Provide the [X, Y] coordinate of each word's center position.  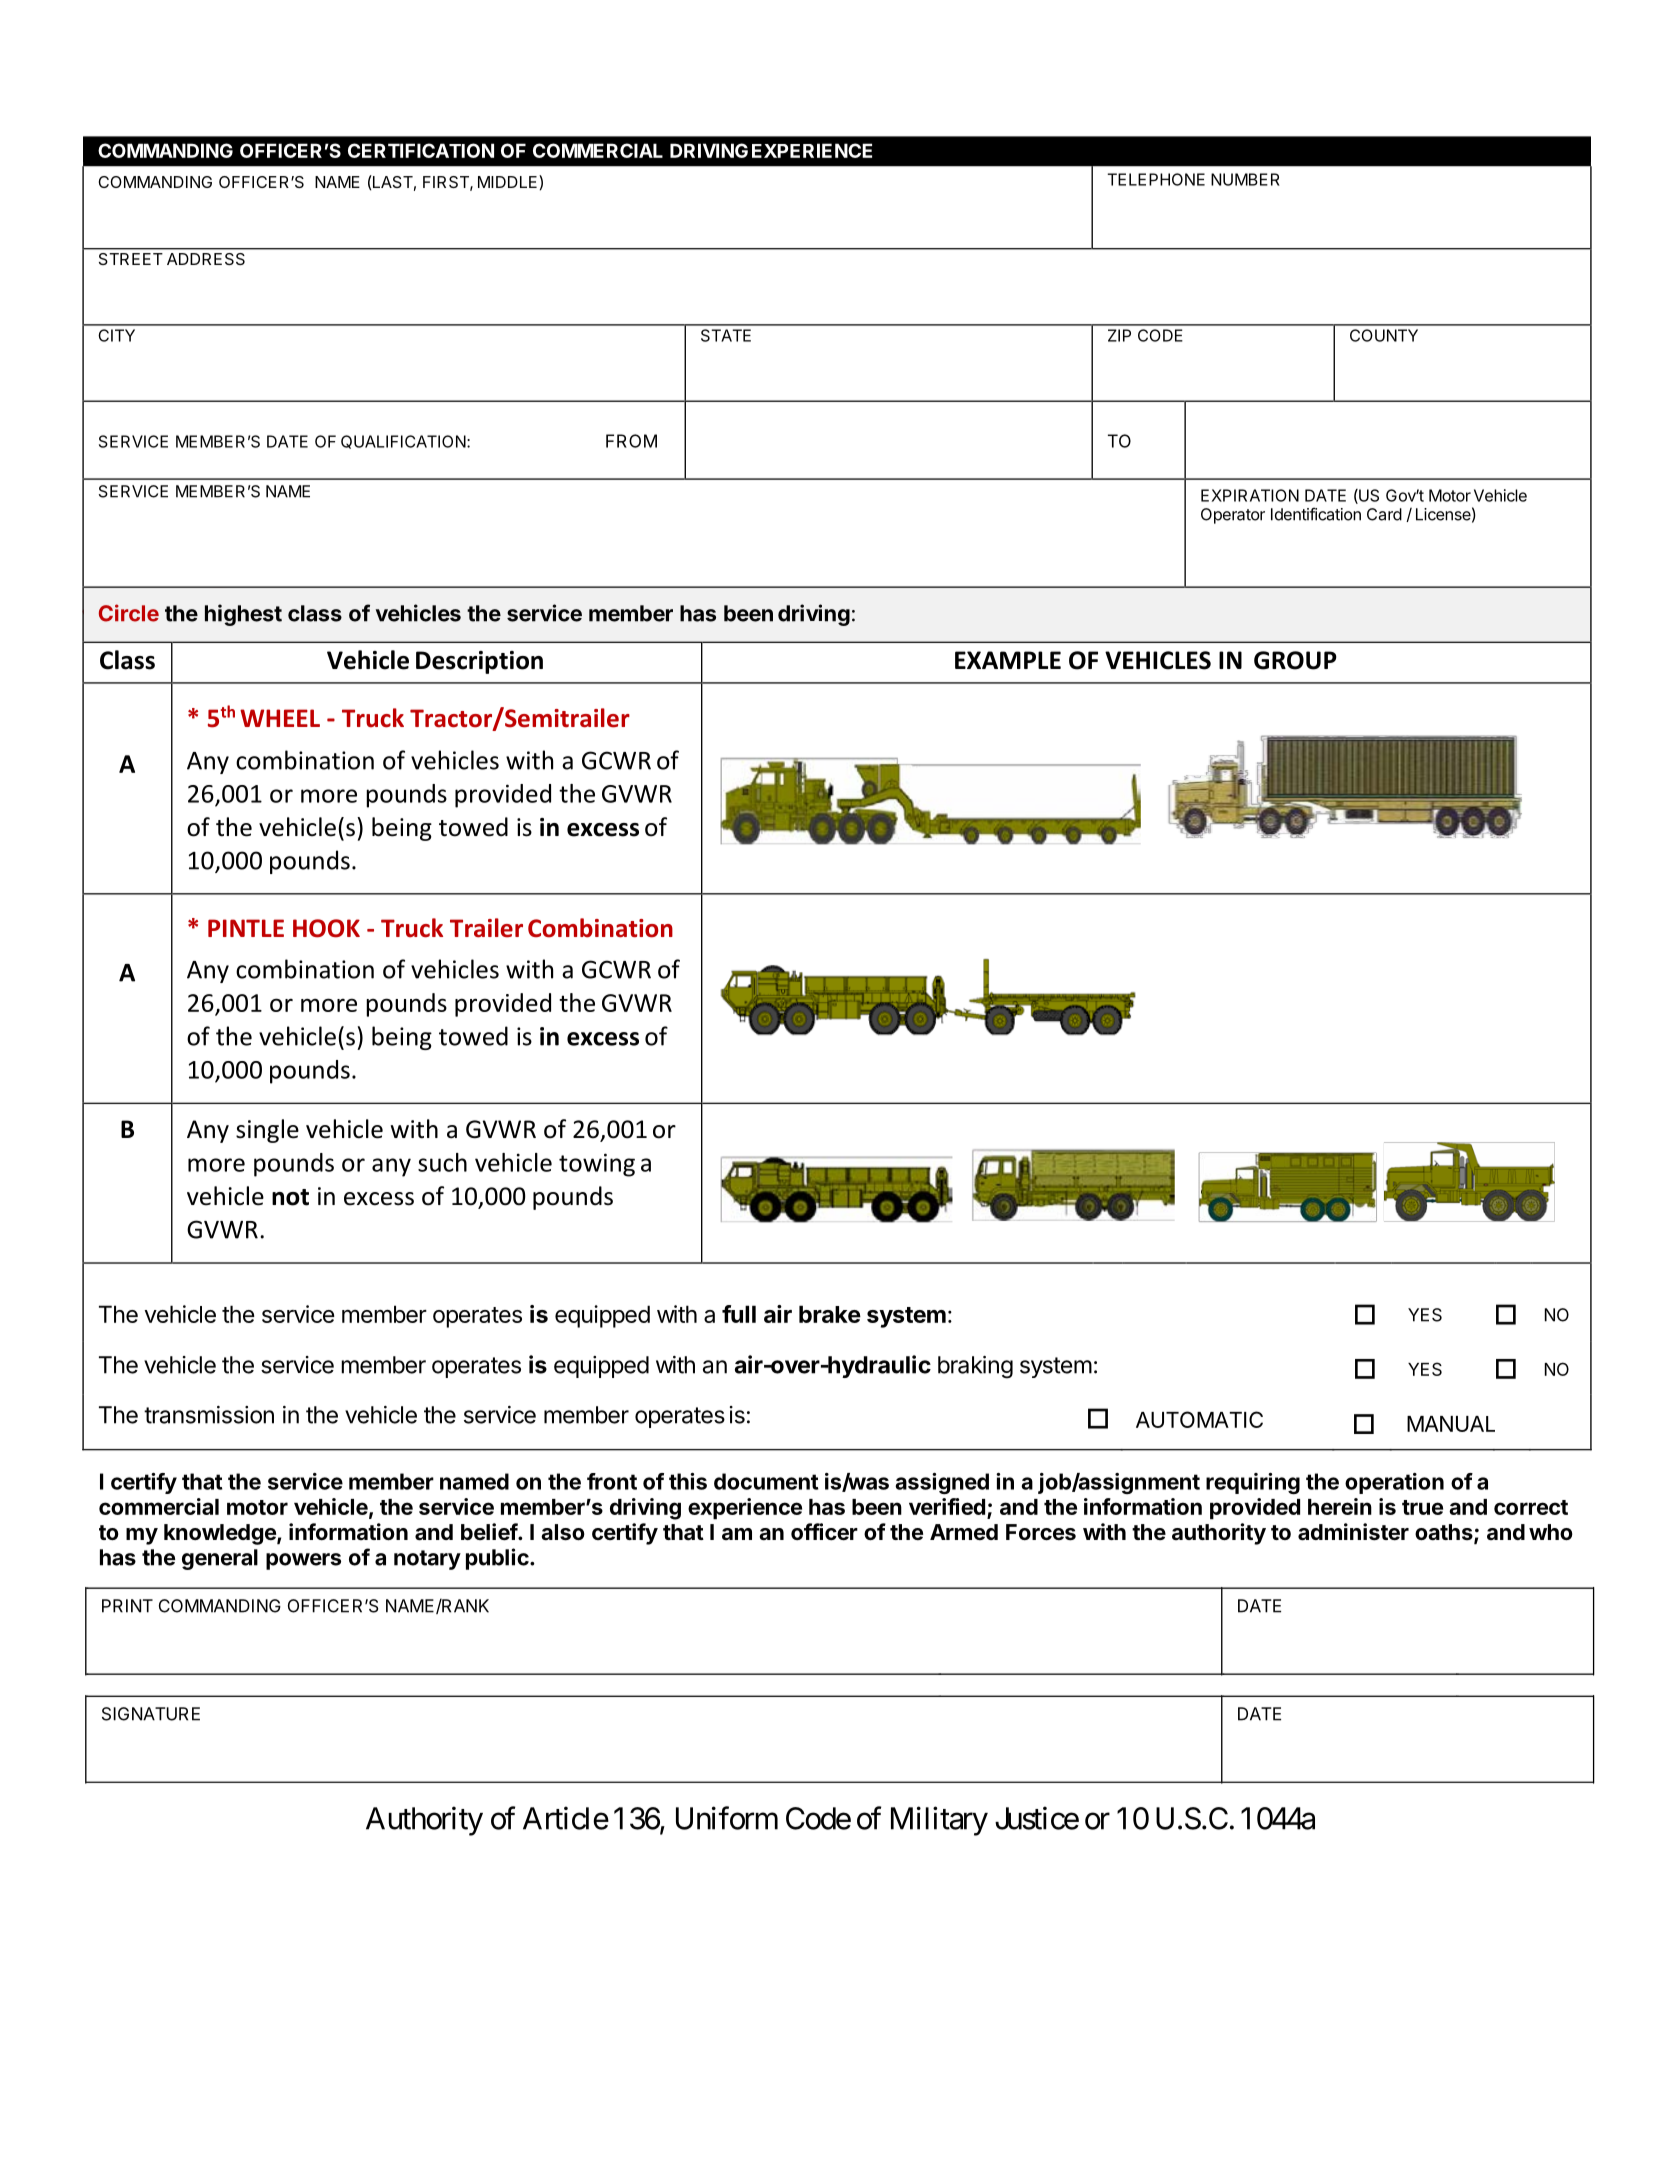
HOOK [326, 928]
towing [597, 1165]
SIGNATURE [151, 1714]
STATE [726, 335]
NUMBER [1245, 179]
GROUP [1295, 660]
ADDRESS [206, 259]
